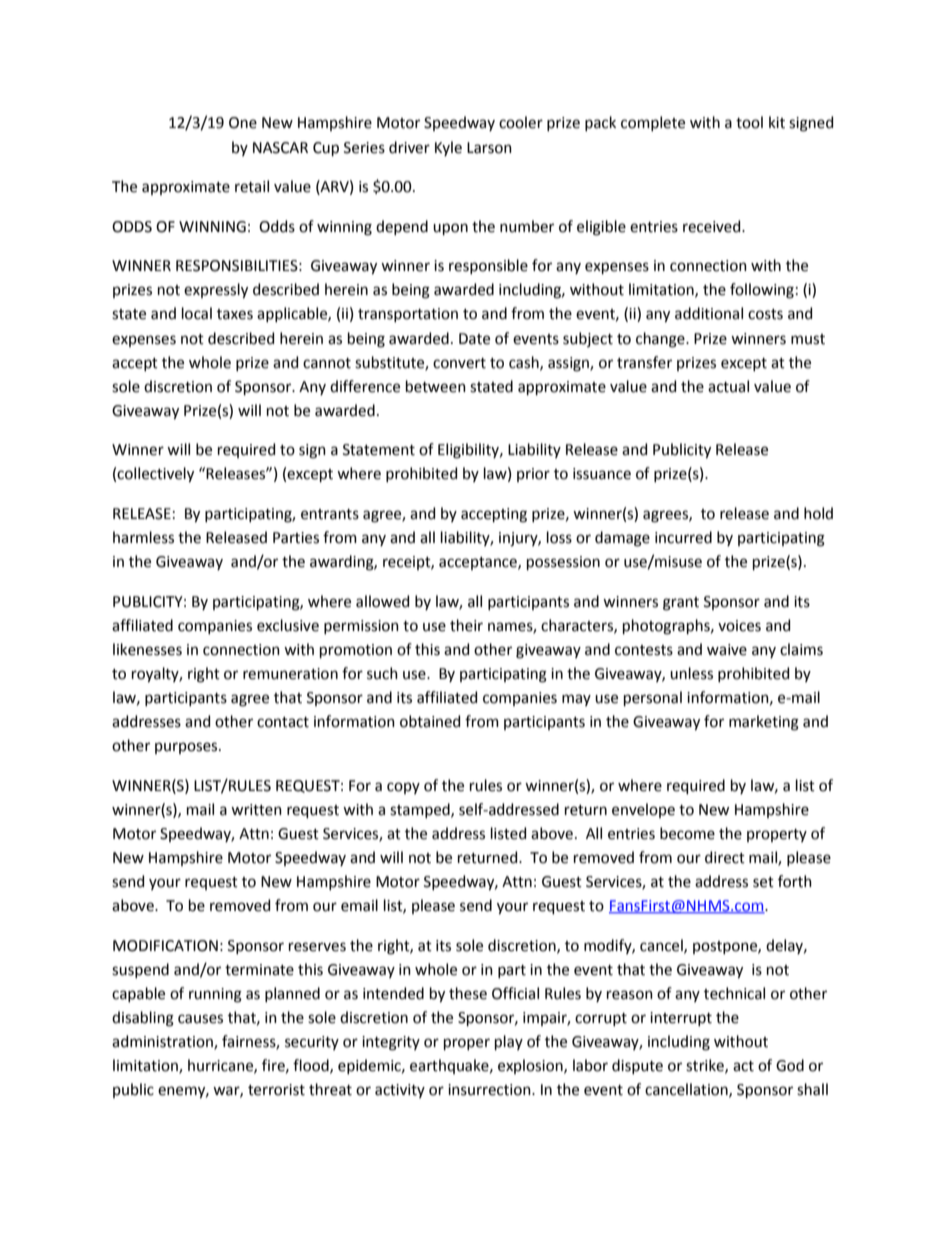 Image resolution: width=952 pixels, height=1233 pixels. I want to click on costs, so click(765, 314).
